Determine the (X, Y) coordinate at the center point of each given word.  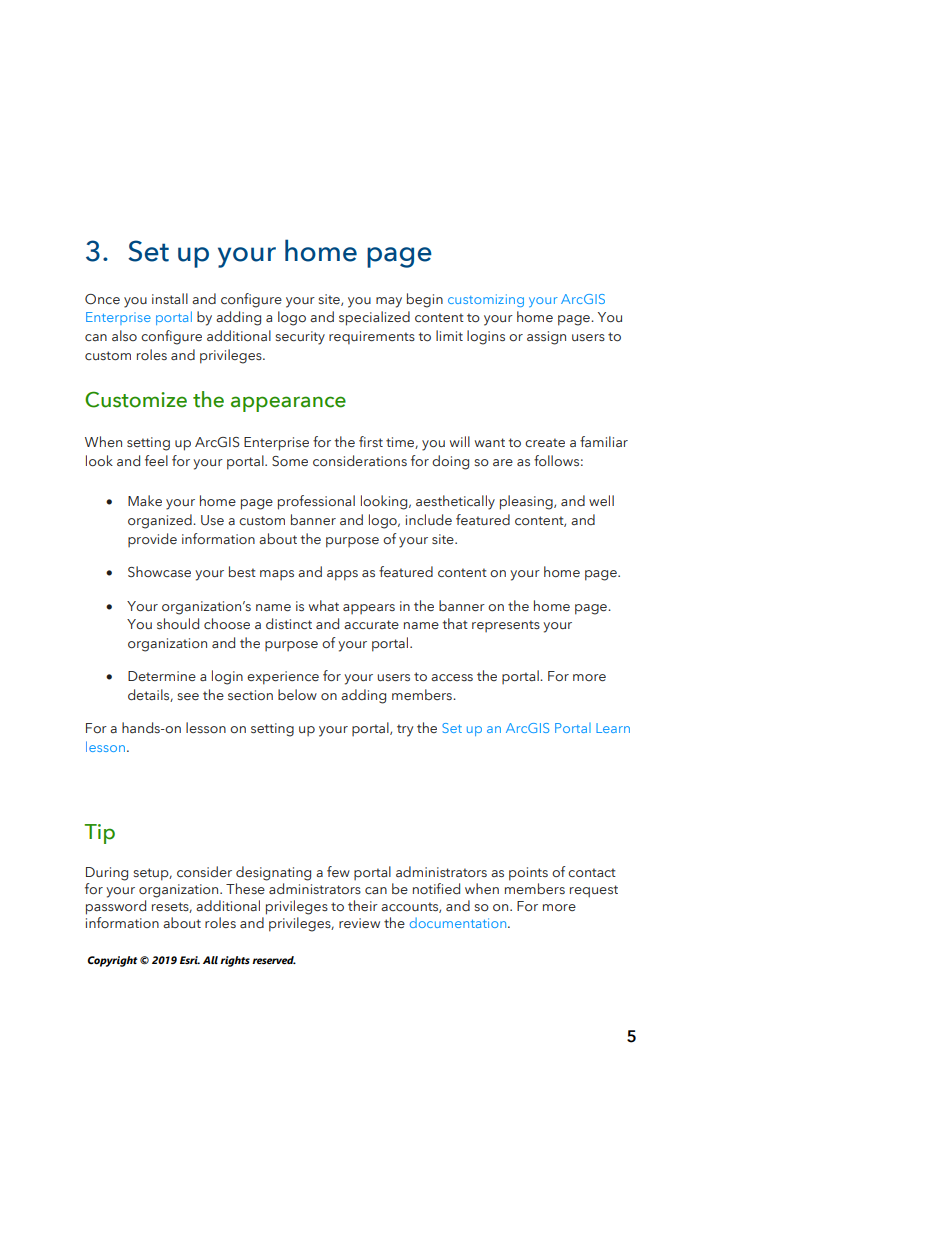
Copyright (112, 961)
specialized (374, 318)
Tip (99, 834)
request (594, 891)
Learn (613, 728)
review (359, 923)
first (371, 441)
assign (546, 338)
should (178, 623)
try (405, 730)
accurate (371, 624)
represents (506, 626)
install (170, 298)
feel (156, 460)
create (545, 442)
